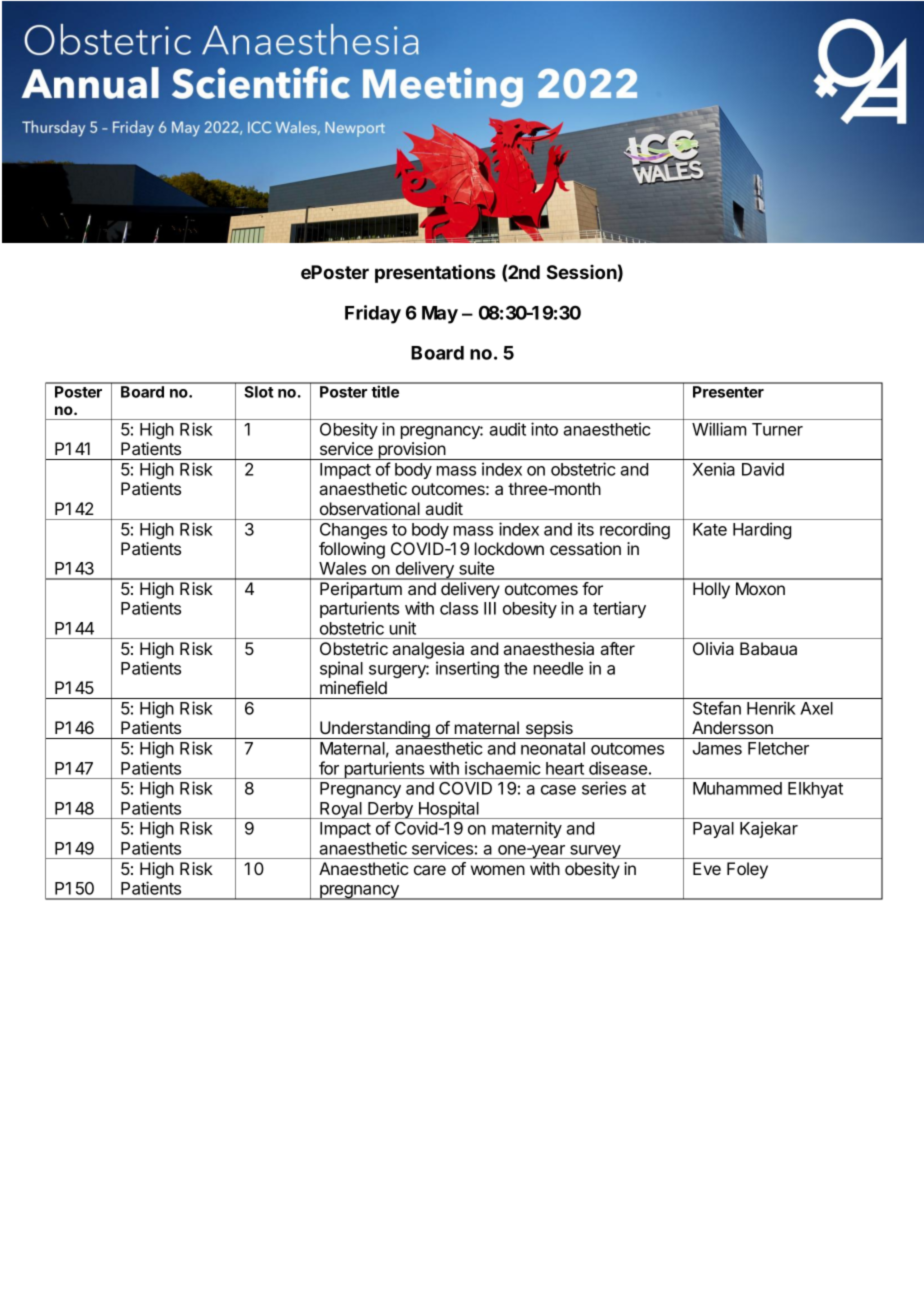 This document has width=924, height=1308. Describe the element at coordinates (375, 730) in the document. I see `Understanding` at that location.
